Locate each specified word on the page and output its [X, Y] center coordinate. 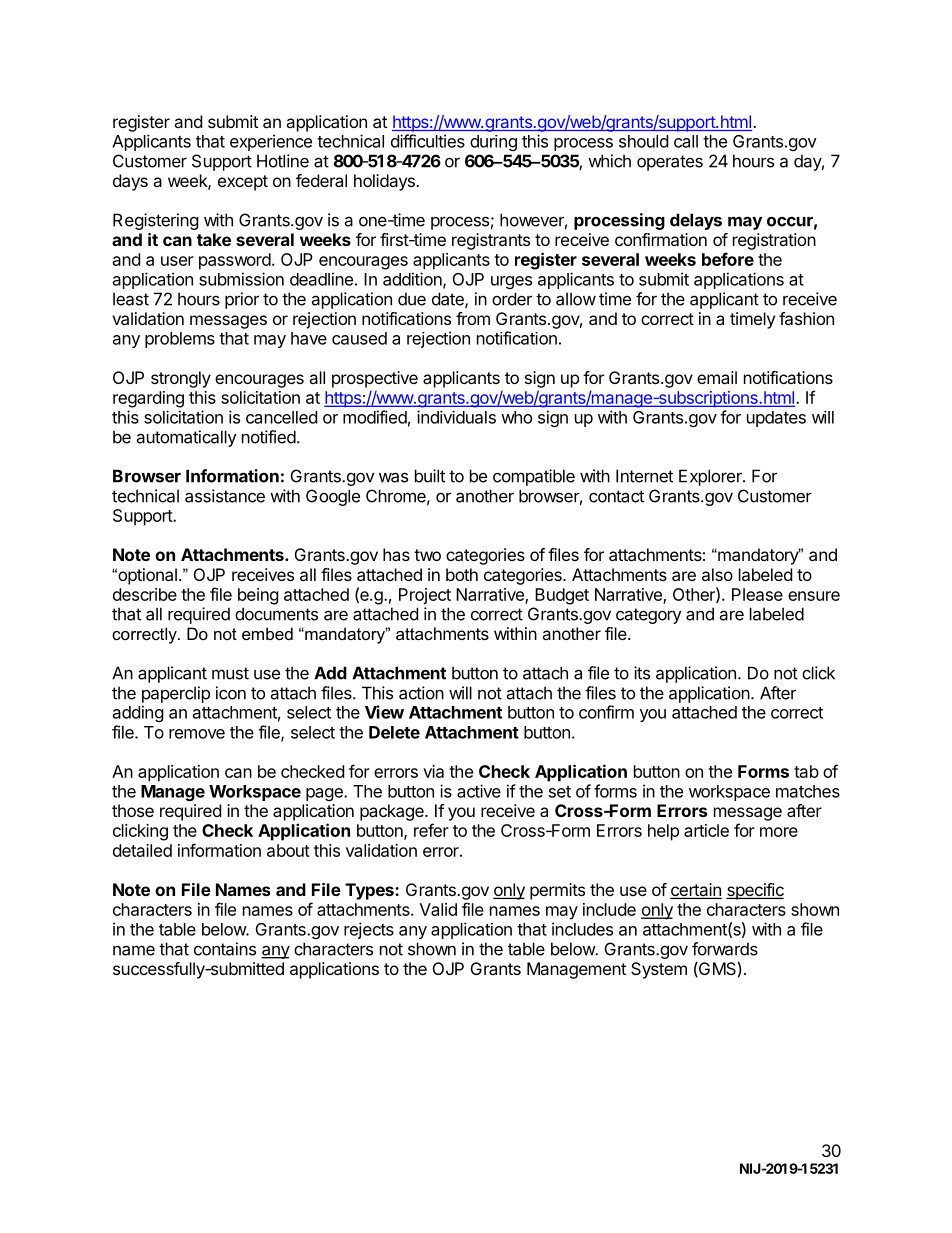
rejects [369, 930]
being [258, 596]
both [462, 574]
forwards [725, 949]
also [717, 574]
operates [670, 163]
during [493, 143]
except [243, 183]
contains [225, 949]
